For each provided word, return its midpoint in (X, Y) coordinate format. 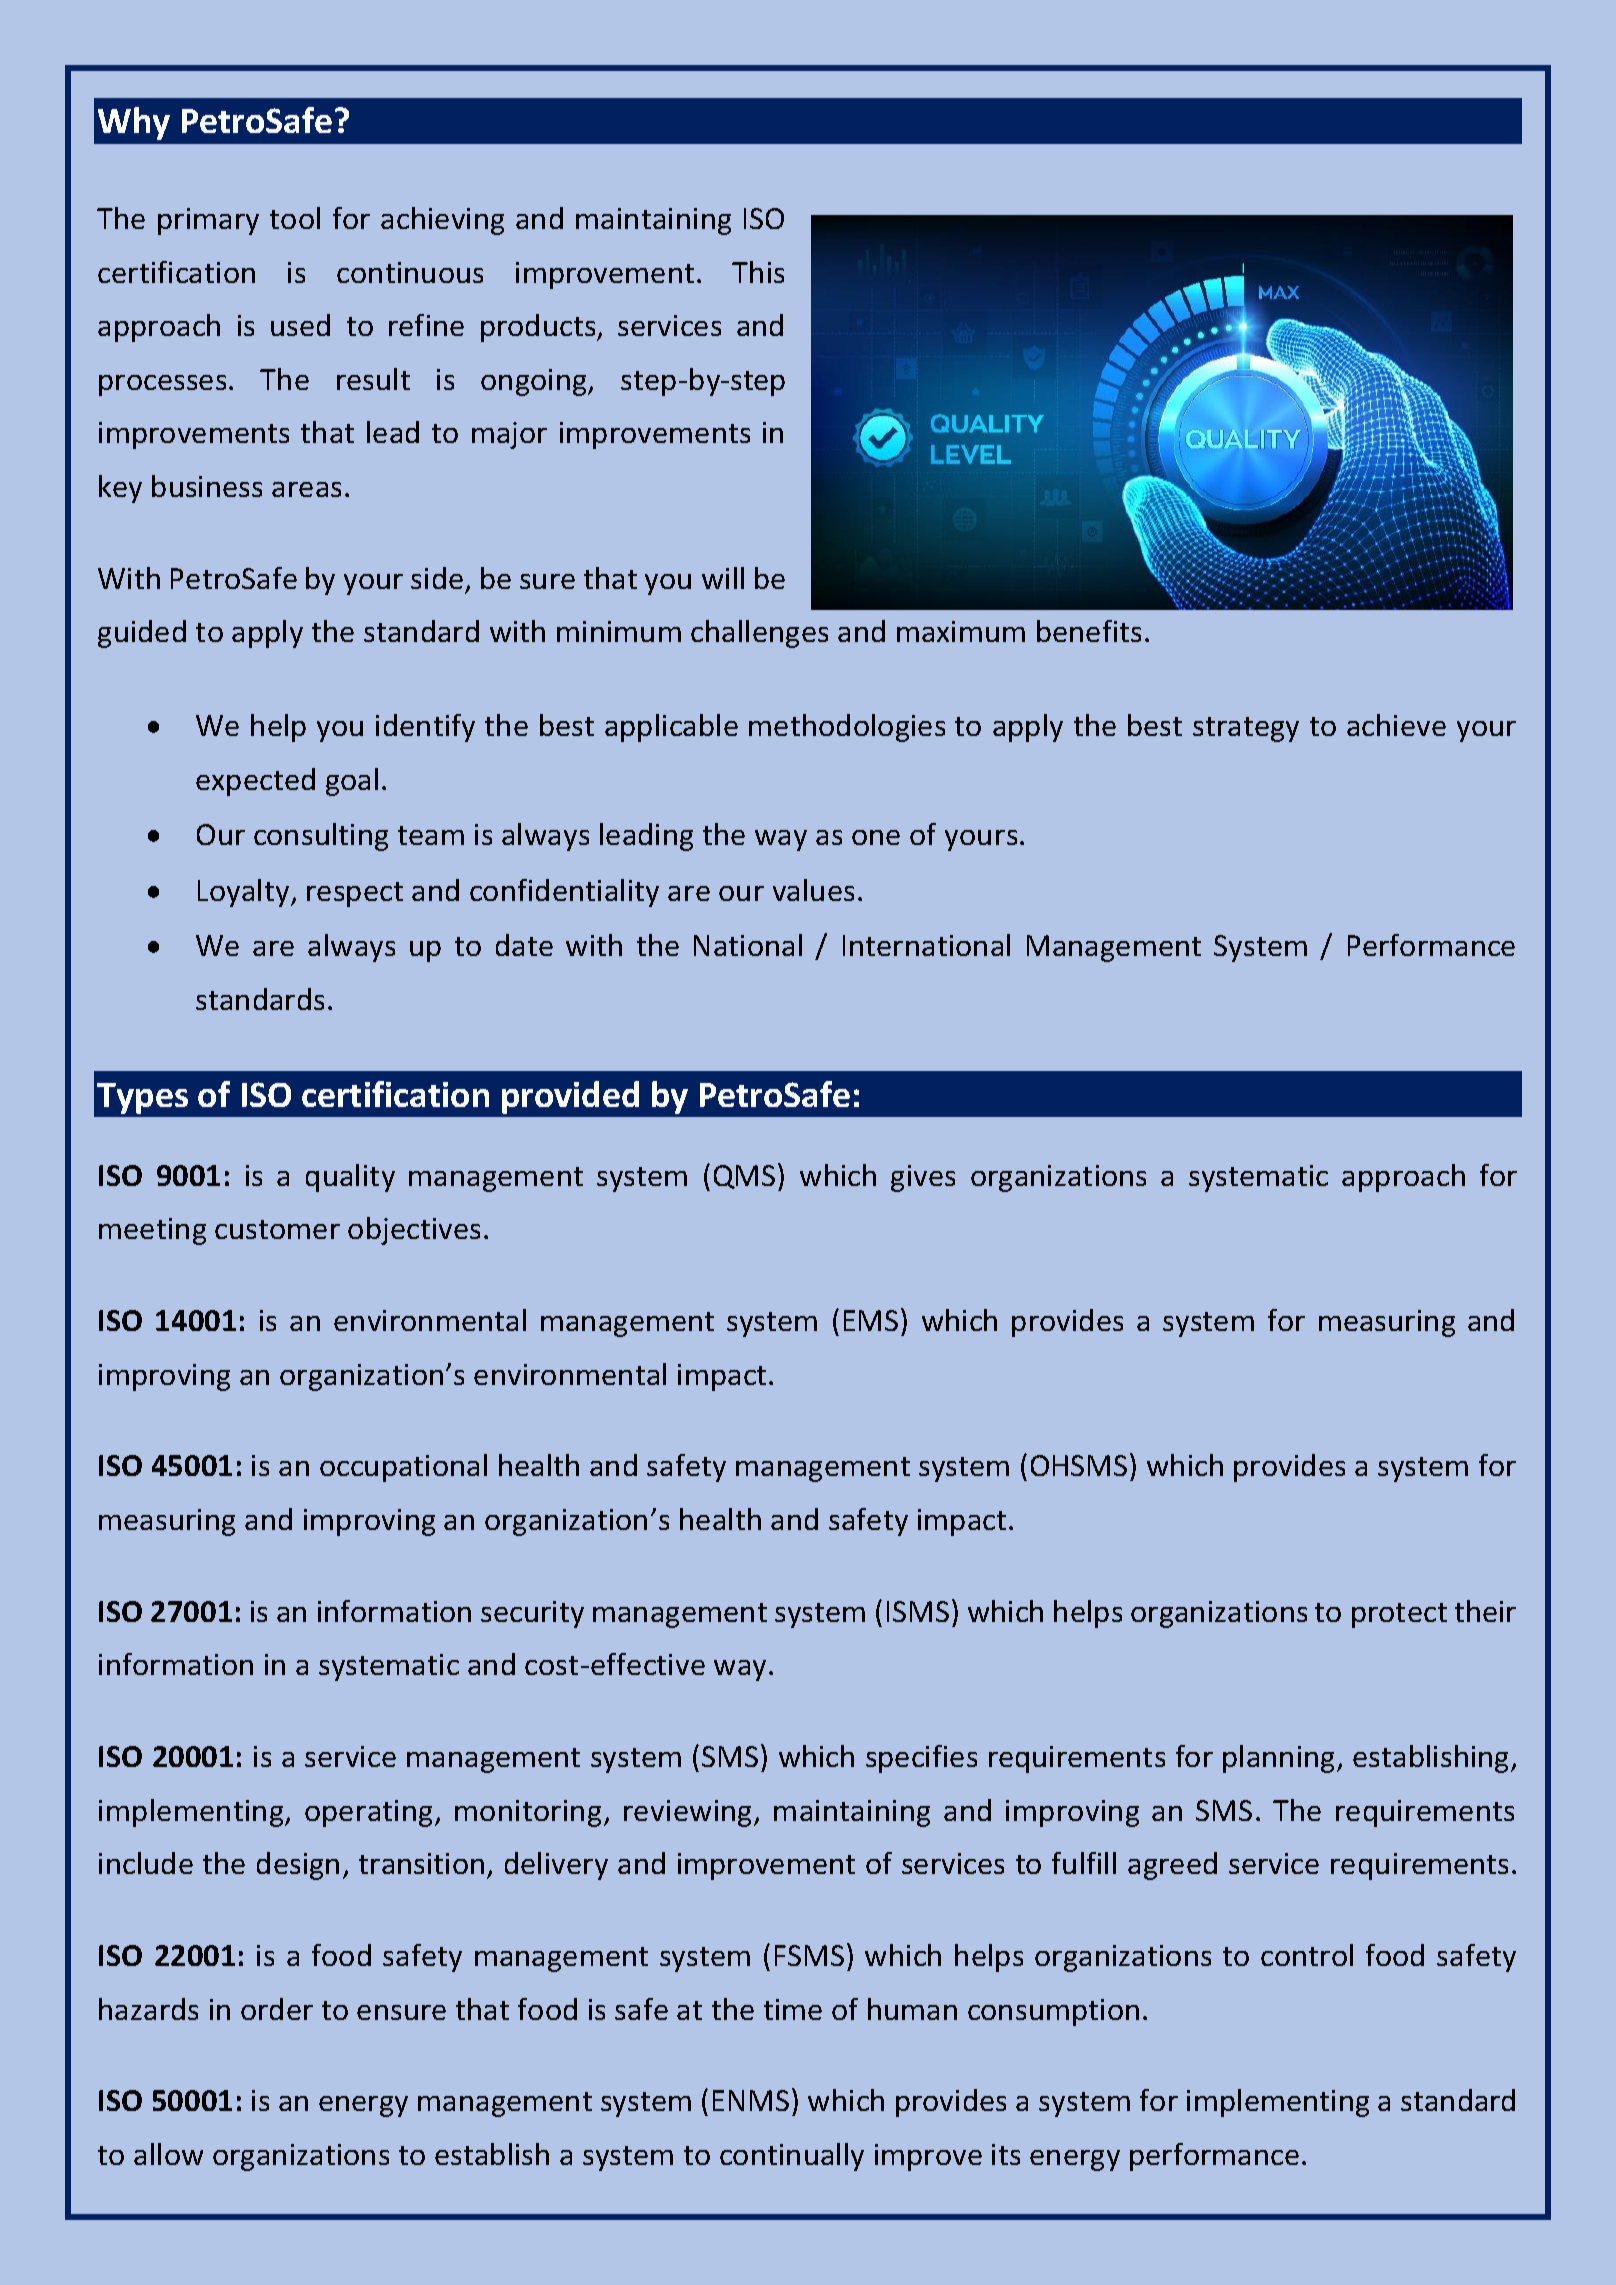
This (758, 272)
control (1307, 1955)
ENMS (751, 2100)
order (277, 2009)
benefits (1089, 631)
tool (295, 218)
